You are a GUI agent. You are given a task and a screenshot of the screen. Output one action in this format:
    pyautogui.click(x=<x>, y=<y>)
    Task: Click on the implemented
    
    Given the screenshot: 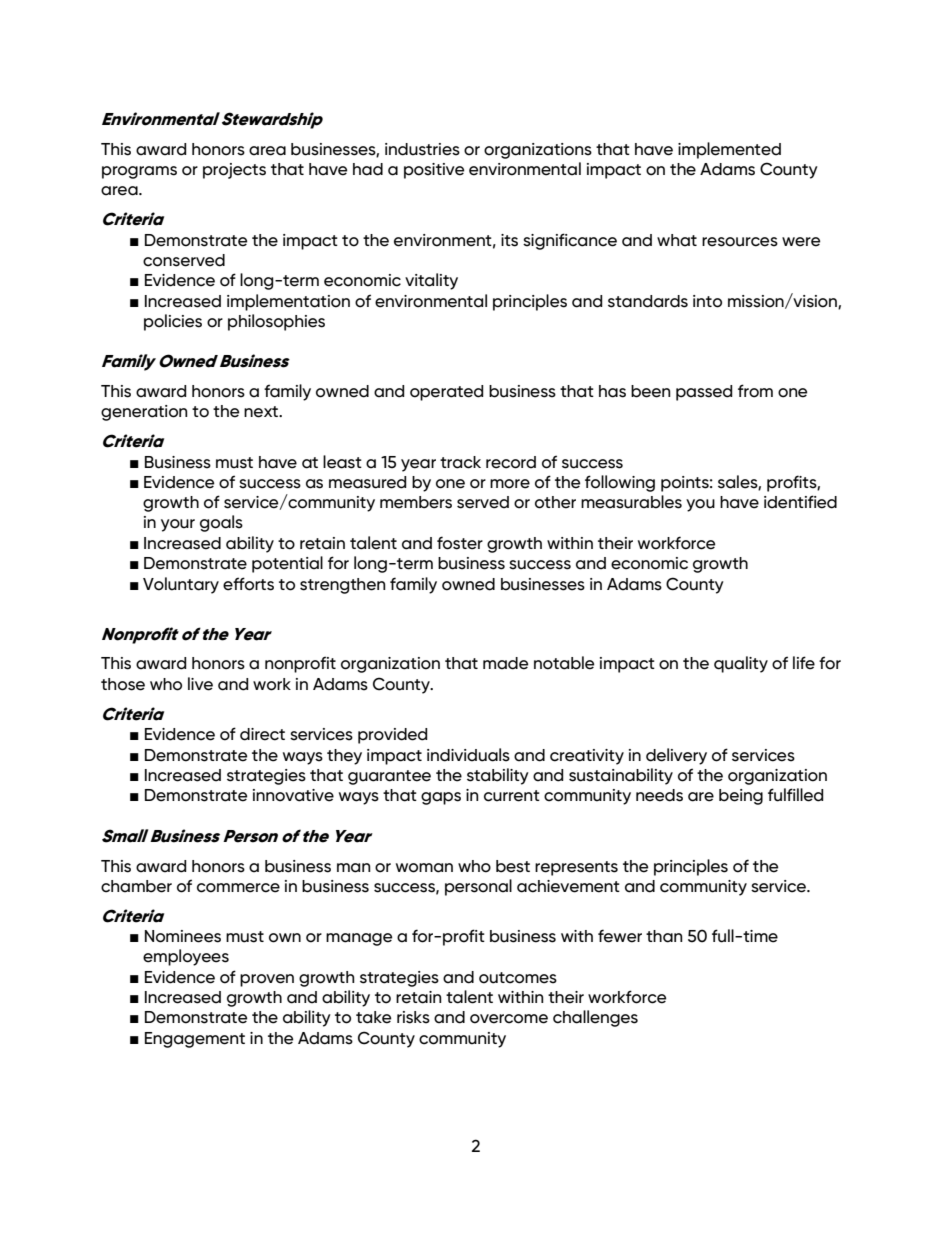 What is the action you would take?
    pyautogui.click(x=729, y=150)
